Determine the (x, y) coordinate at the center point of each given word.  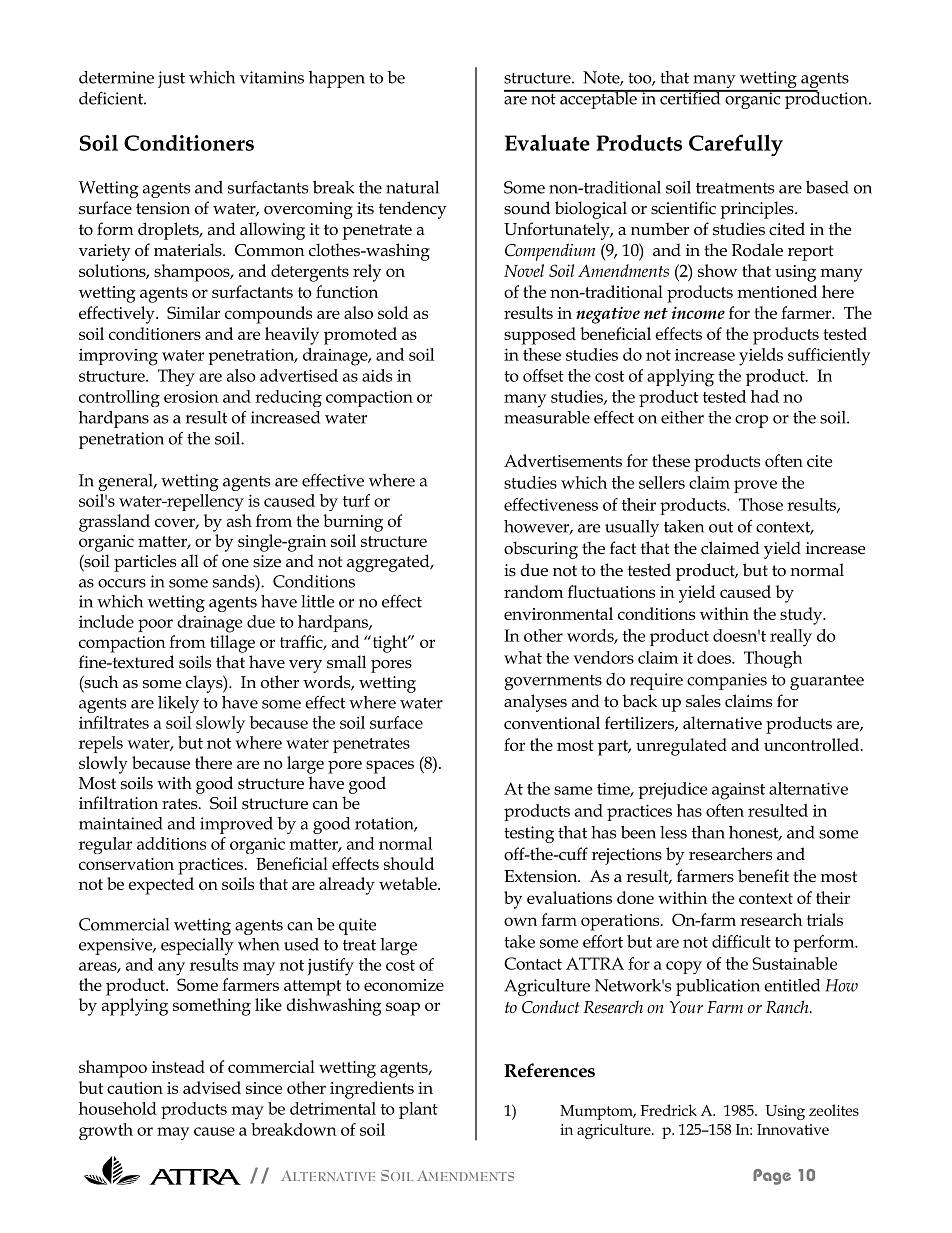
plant (418, 1110)
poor (155, 625)
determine (116, 77)
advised (212, 1087)
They (176, 377)
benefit (763, 876)
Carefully (736, 145)
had (765, 396)
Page (772, 1177)
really (791, 638)
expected (161, 886)
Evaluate (547, 143)
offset (543, 375)
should (409, 863)
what (523, 657)
